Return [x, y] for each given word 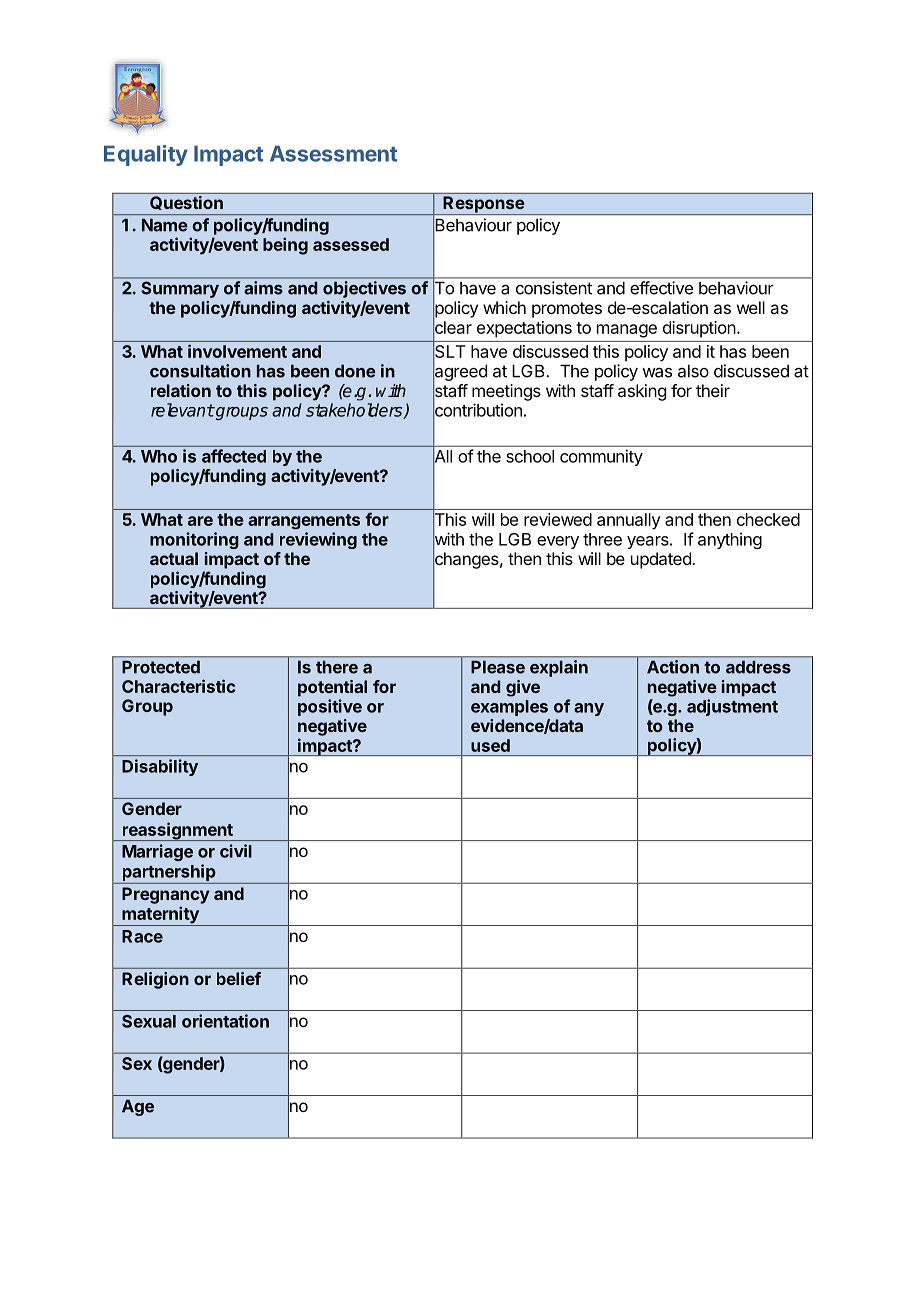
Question [186, 203]
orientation [225, 1021]
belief [239, 978]
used [490, 745]
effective [662, 288]
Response [483, 205]
